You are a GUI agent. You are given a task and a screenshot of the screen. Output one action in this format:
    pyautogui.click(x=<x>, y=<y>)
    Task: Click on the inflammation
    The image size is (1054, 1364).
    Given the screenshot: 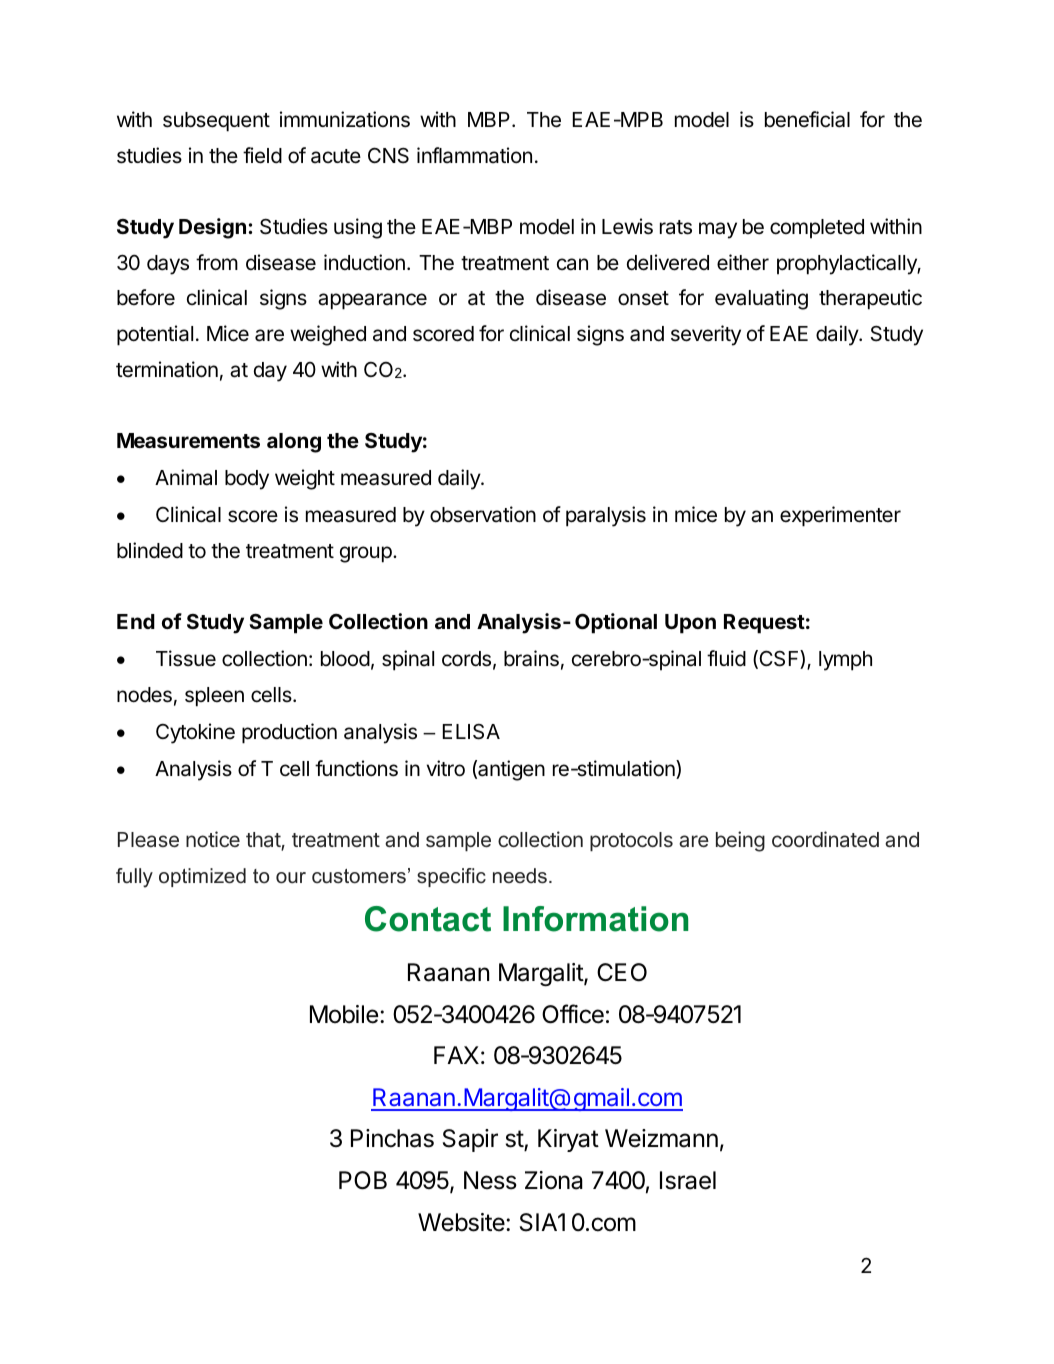 What is the action you would take?
    pyautogui.click(x=474, y=155)
